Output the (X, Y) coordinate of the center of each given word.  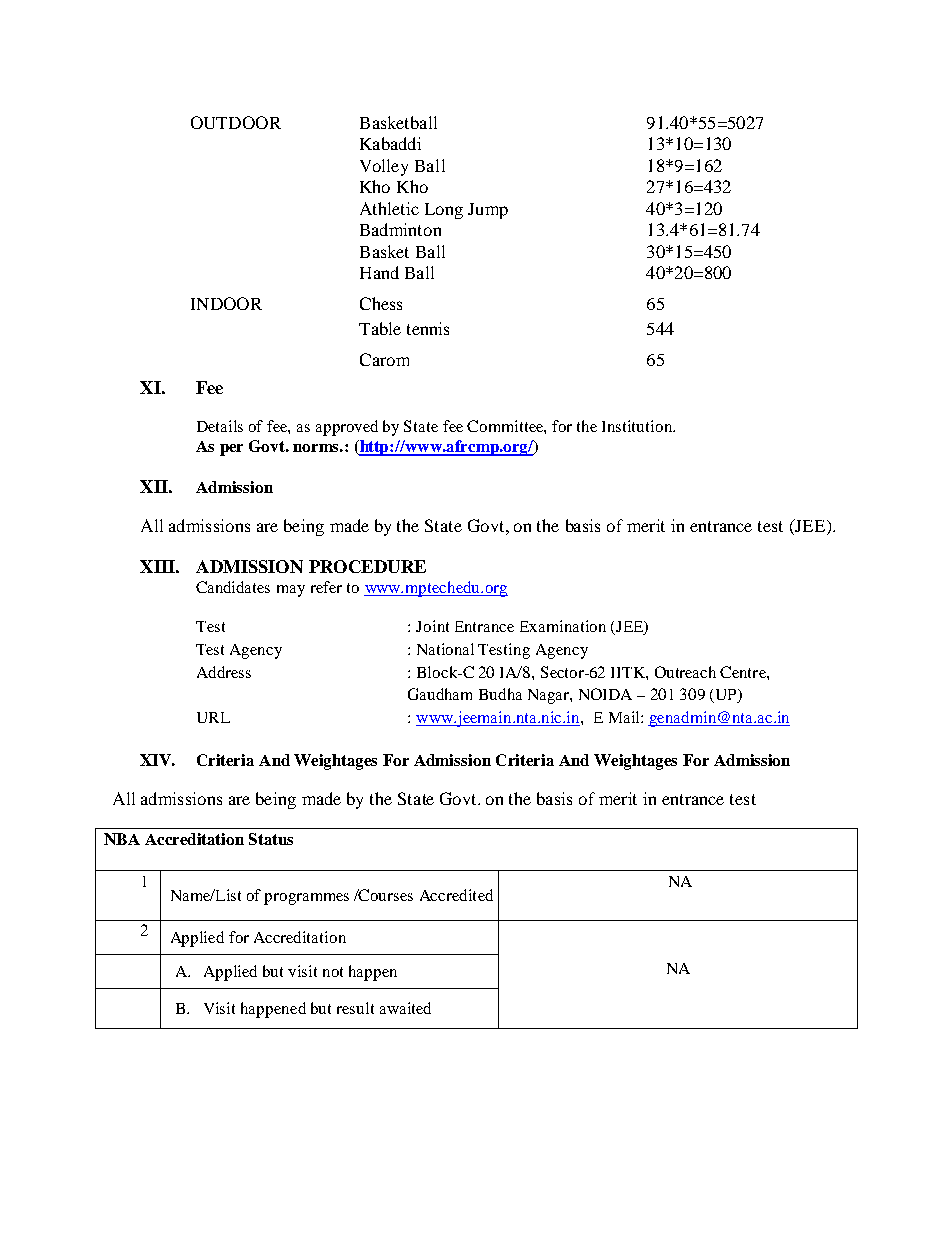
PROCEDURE (367, 566)
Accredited (456, 895)
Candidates (233, 587)
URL (213, 717)
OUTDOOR (236, 122)
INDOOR (226, 303)
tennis (428, 328)
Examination (563, 626)
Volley (384, 167)
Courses (385, 895)
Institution (638, 426)
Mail (625, 717)
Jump (488, 211)
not (333, 972)
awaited (405, 1008)
